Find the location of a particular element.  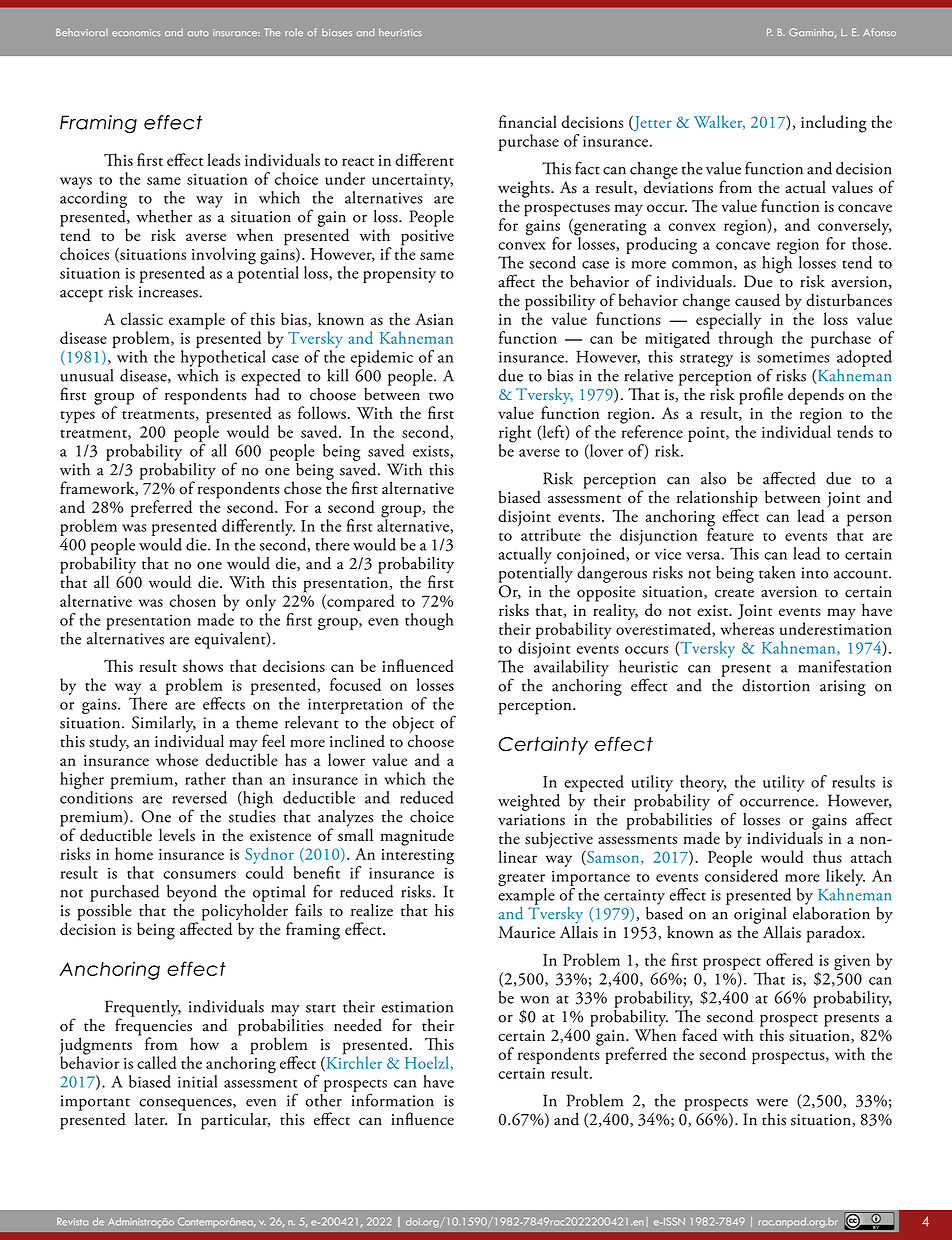

auto is located at coordinates (198, 33).
